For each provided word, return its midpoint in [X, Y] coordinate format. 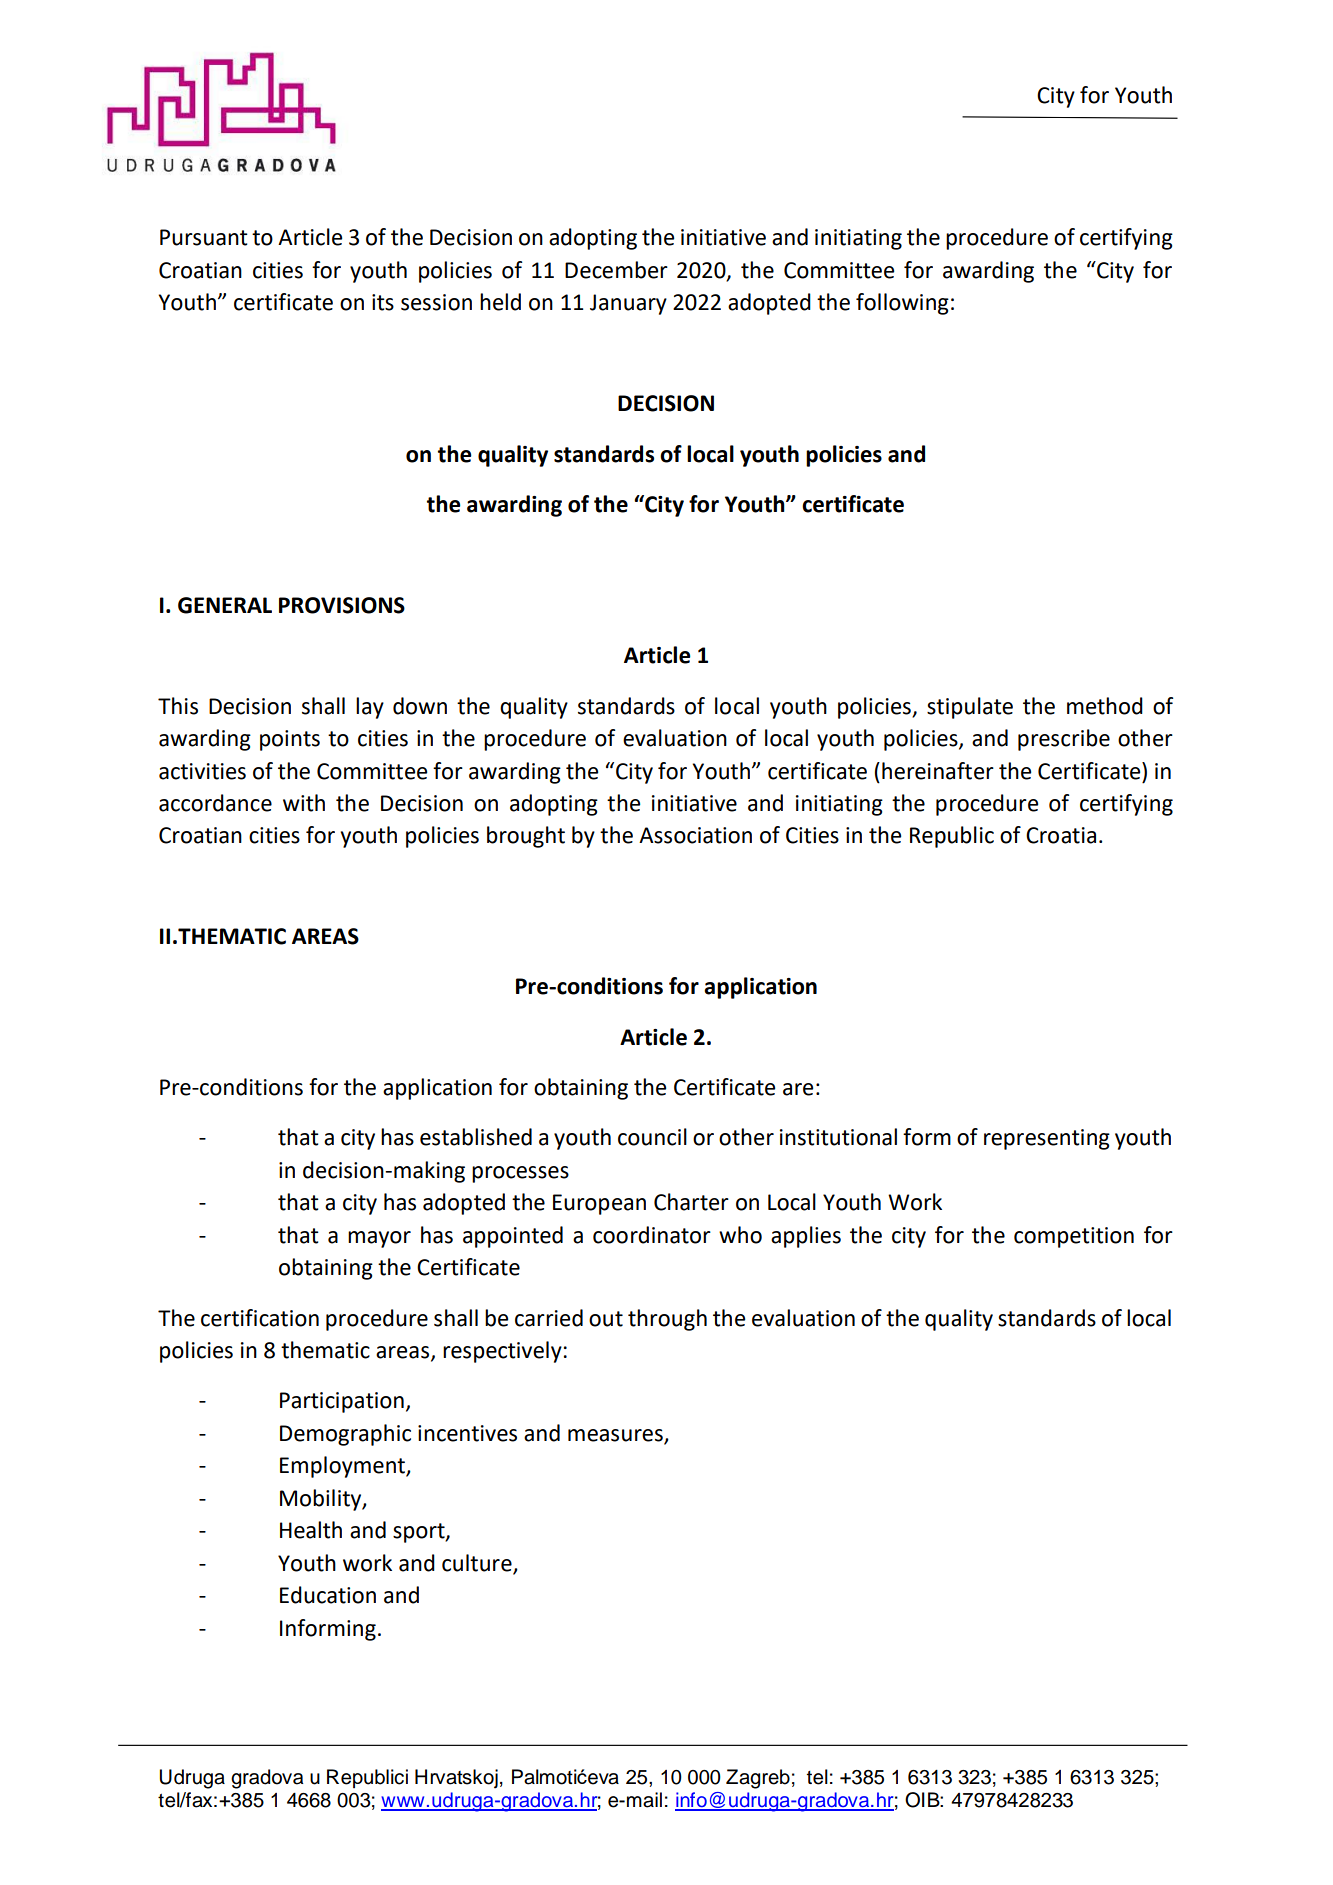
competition [1074, 1237]
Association [695, 835]
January [628, 304]
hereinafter [938, 771]
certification [260, 1318]
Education [328, 1595]
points [290, 740]
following [902, 304]
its [383, 302]
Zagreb [758, 1779]
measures [616, 1436]
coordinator [652, 1235]
